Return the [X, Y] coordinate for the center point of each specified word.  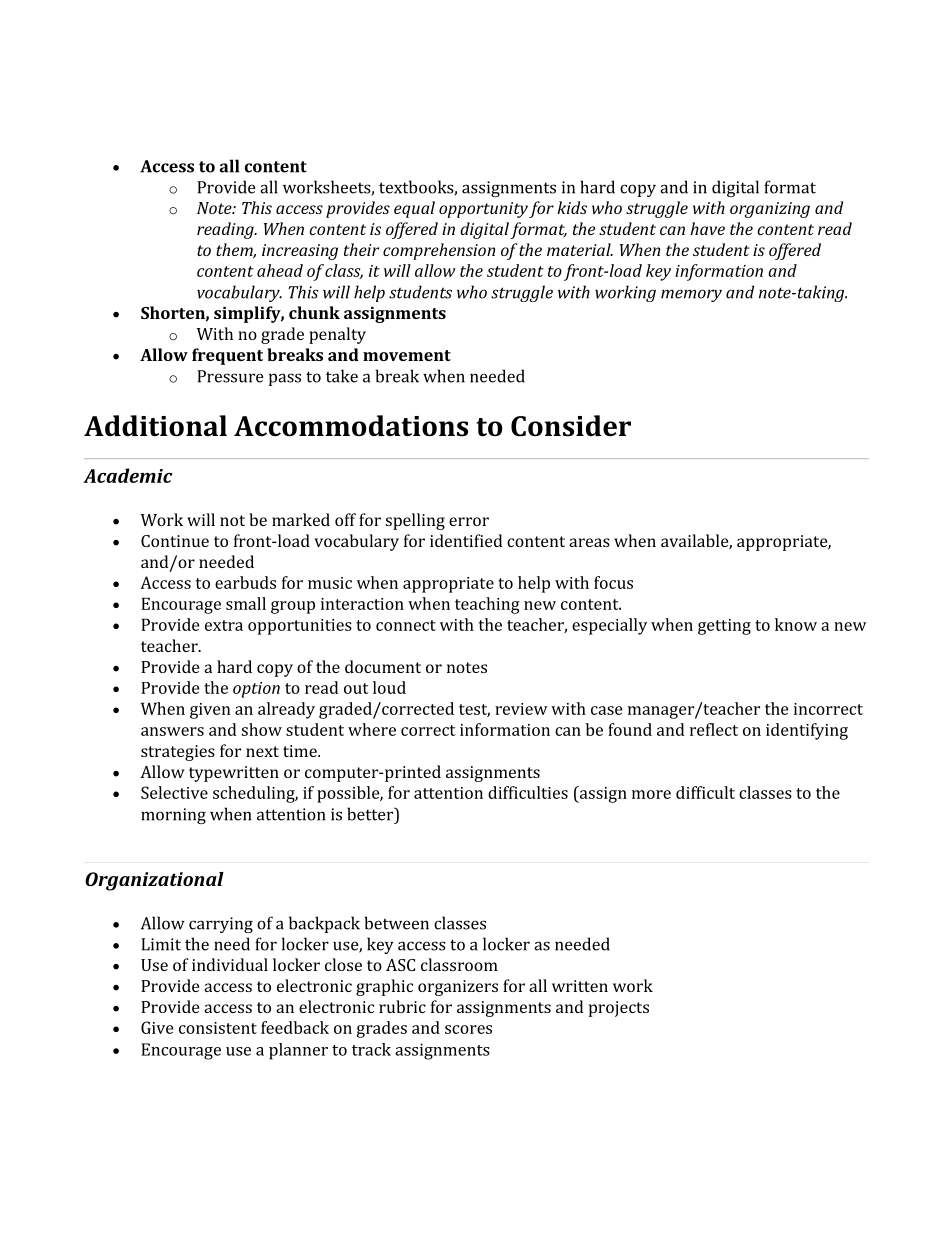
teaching [487, 605]
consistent [218, 1028]
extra [224, 625]
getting [724, 627]
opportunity [483, 210]
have [707, 228]
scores [468, 1029]
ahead [280, 270]
